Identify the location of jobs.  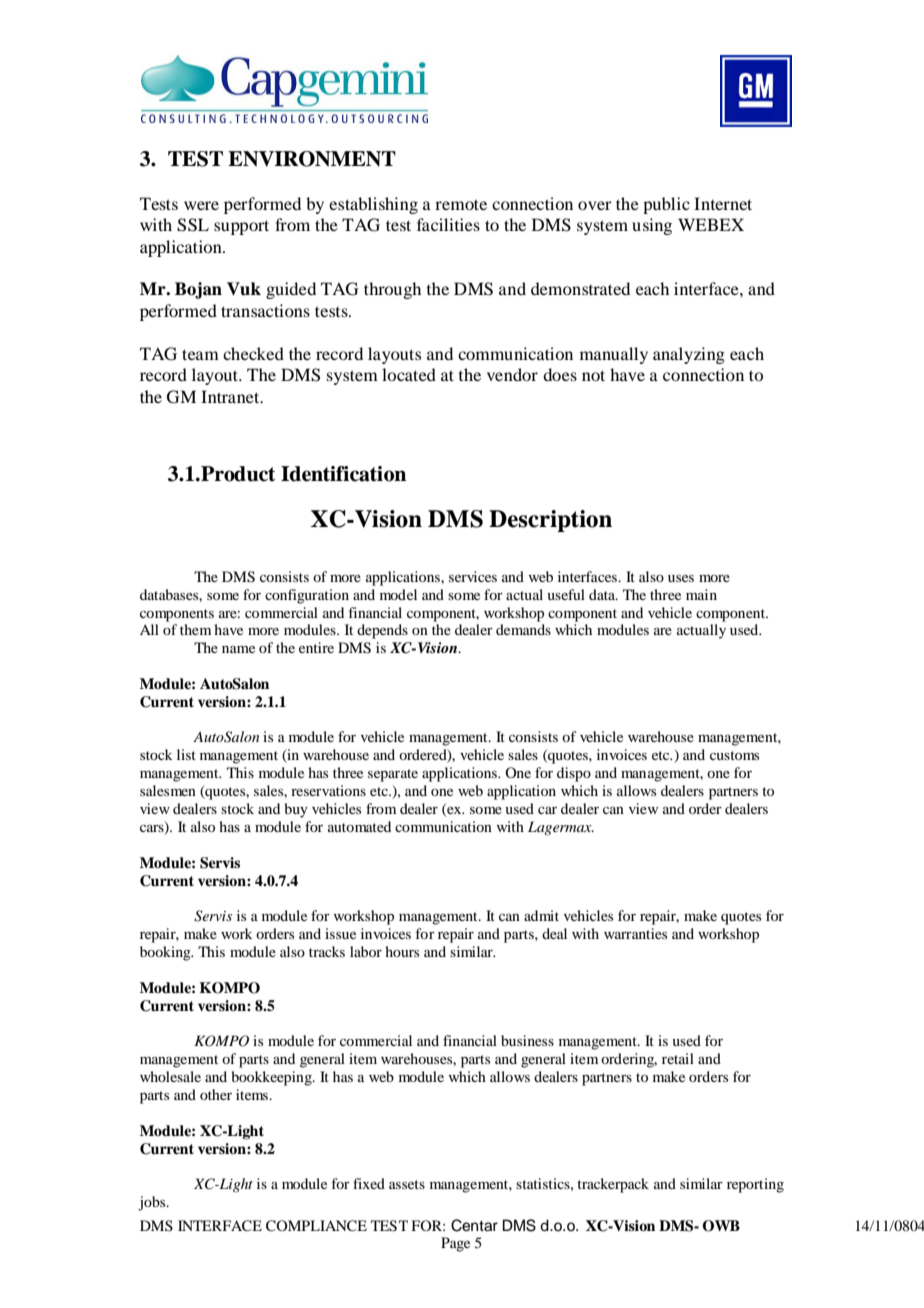
(153, 1203).
